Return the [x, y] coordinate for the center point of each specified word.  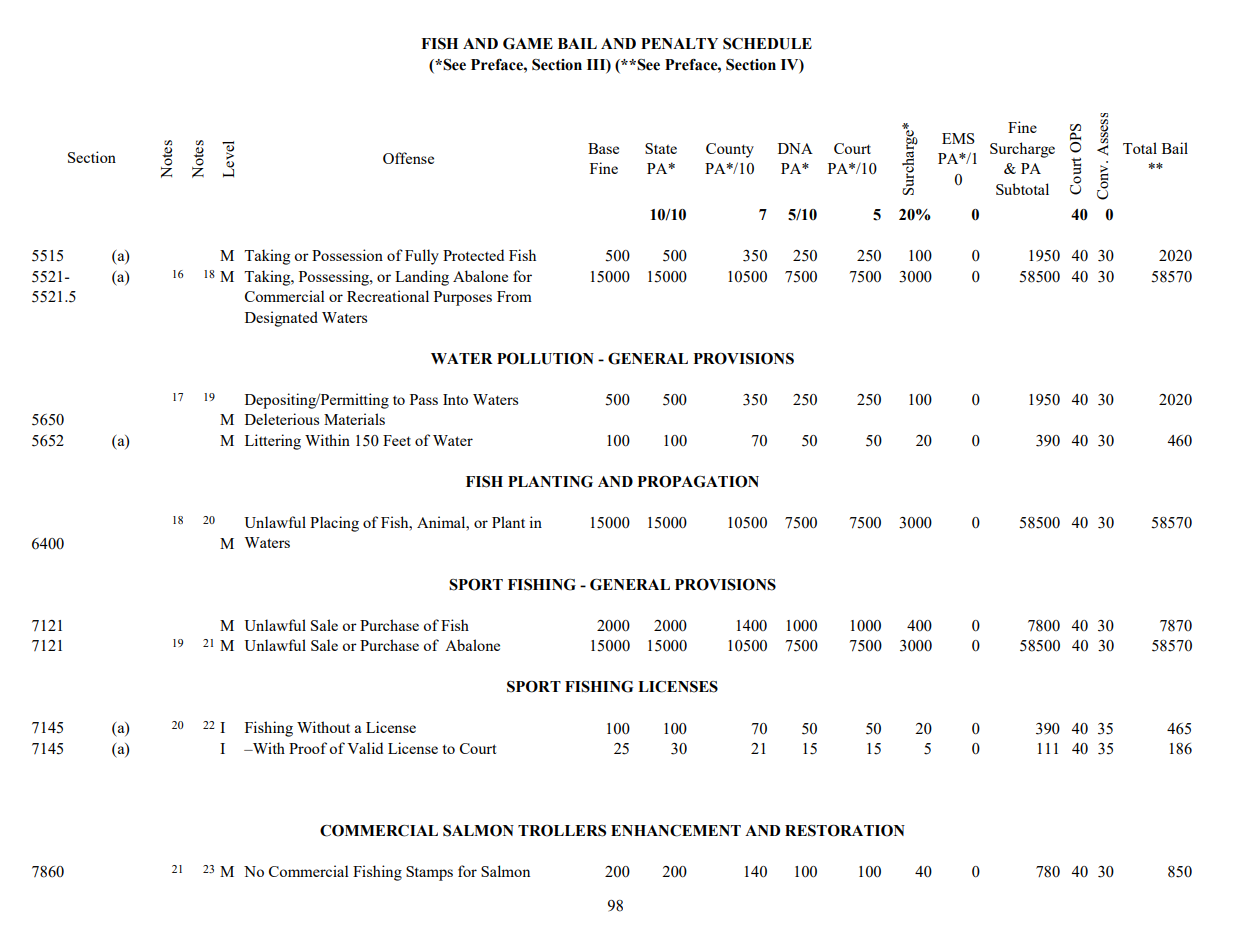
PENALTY [679, 43]
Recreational [388, 296]
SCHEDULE [767, 44]
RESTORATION [845, 830]
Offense [408, 158]
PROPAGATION [698, 481]
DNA [795, 148]
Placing [334, 524]
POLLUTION [545, 358]
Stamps [429, 873]
